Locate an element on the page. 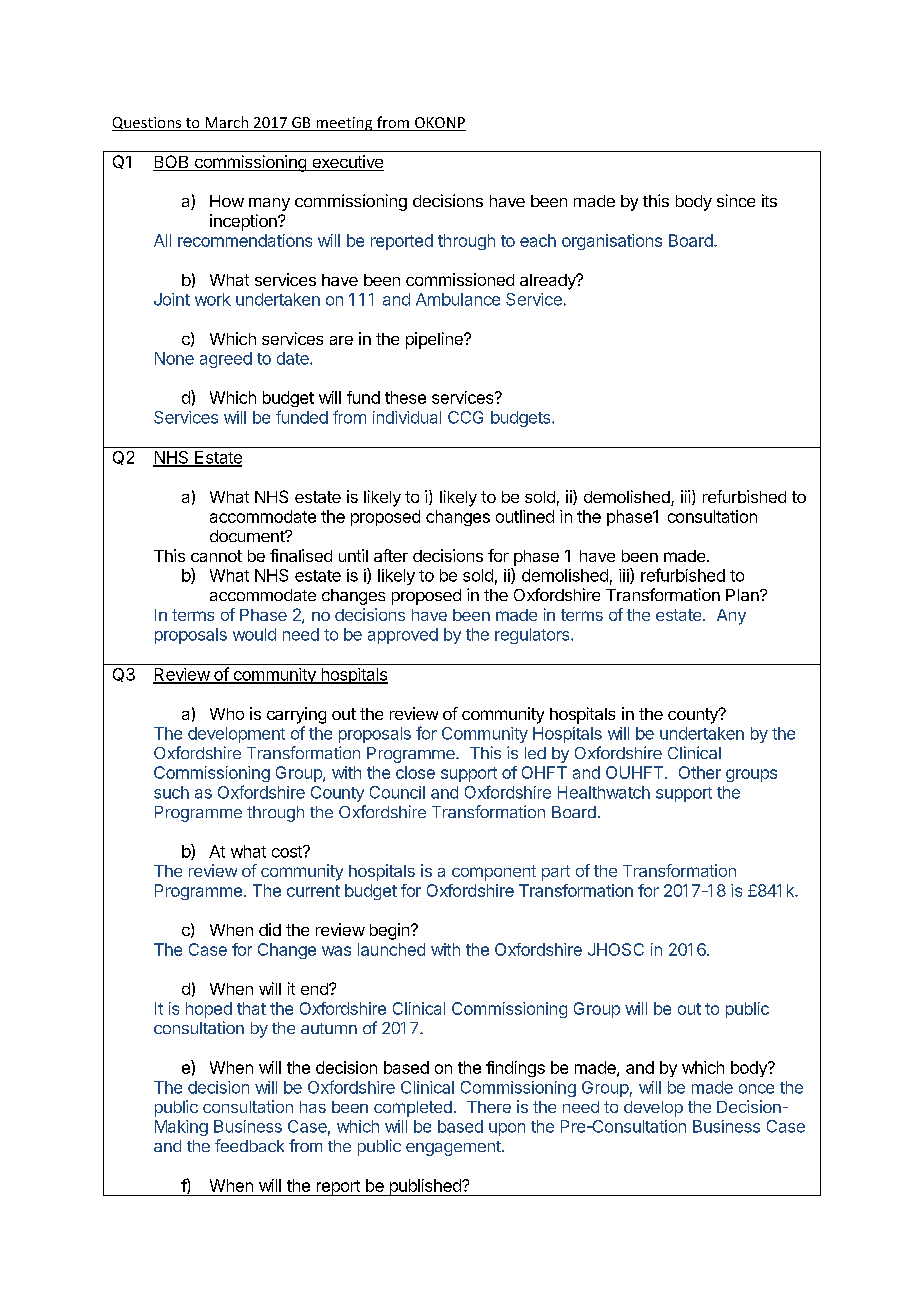  Plan is located at coordinates (743, 595).
